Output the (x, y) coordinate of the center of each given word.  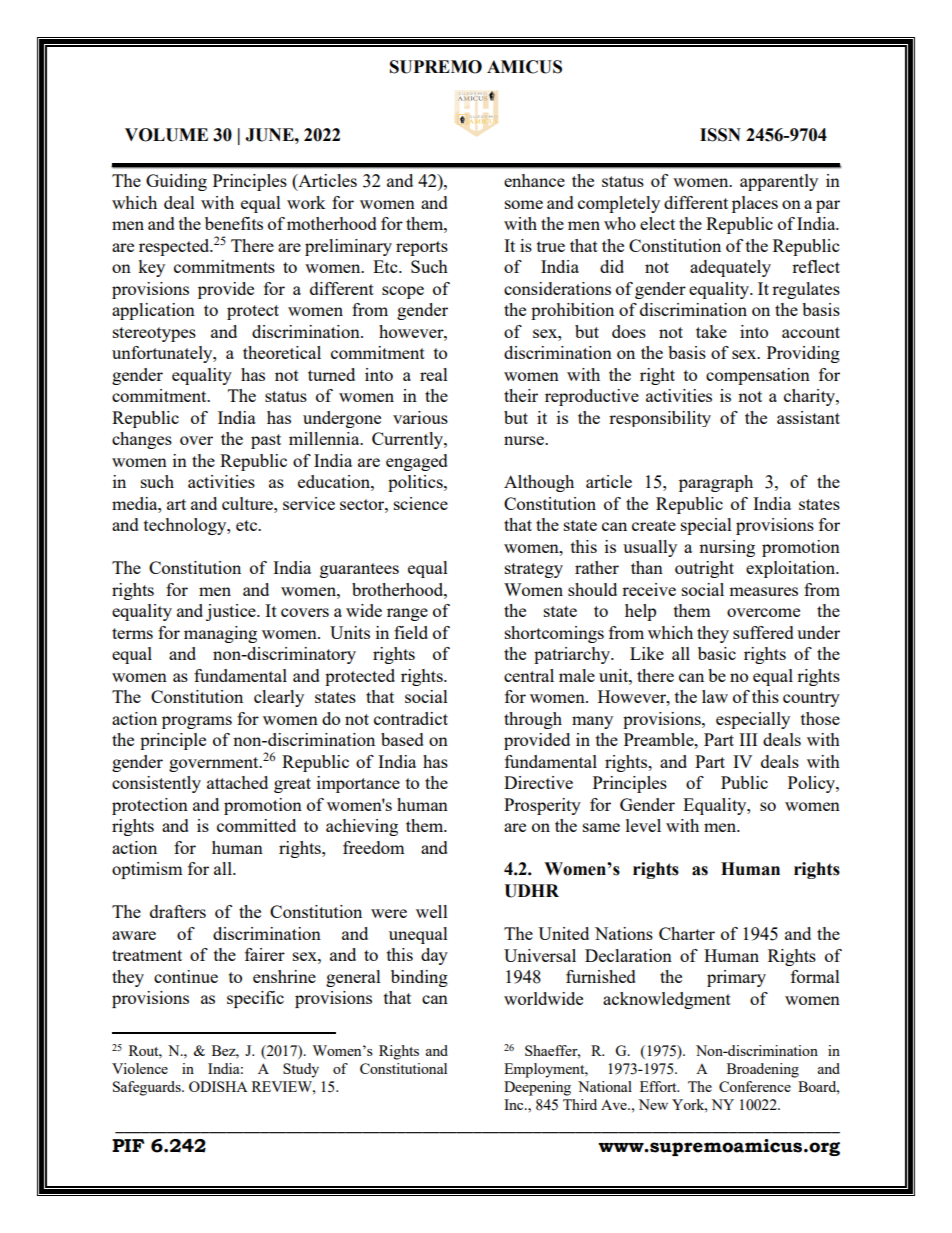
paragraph (716, 483)
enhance (534, 180)
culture (248, 503)
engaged (417, 462)
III (748, 739)
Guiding (176, 182)
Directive (538, 782)
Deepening (537, 1088)
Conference (755, 1086)
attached (237, 782)
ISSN (720, 135)
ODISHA (218, 1086)
